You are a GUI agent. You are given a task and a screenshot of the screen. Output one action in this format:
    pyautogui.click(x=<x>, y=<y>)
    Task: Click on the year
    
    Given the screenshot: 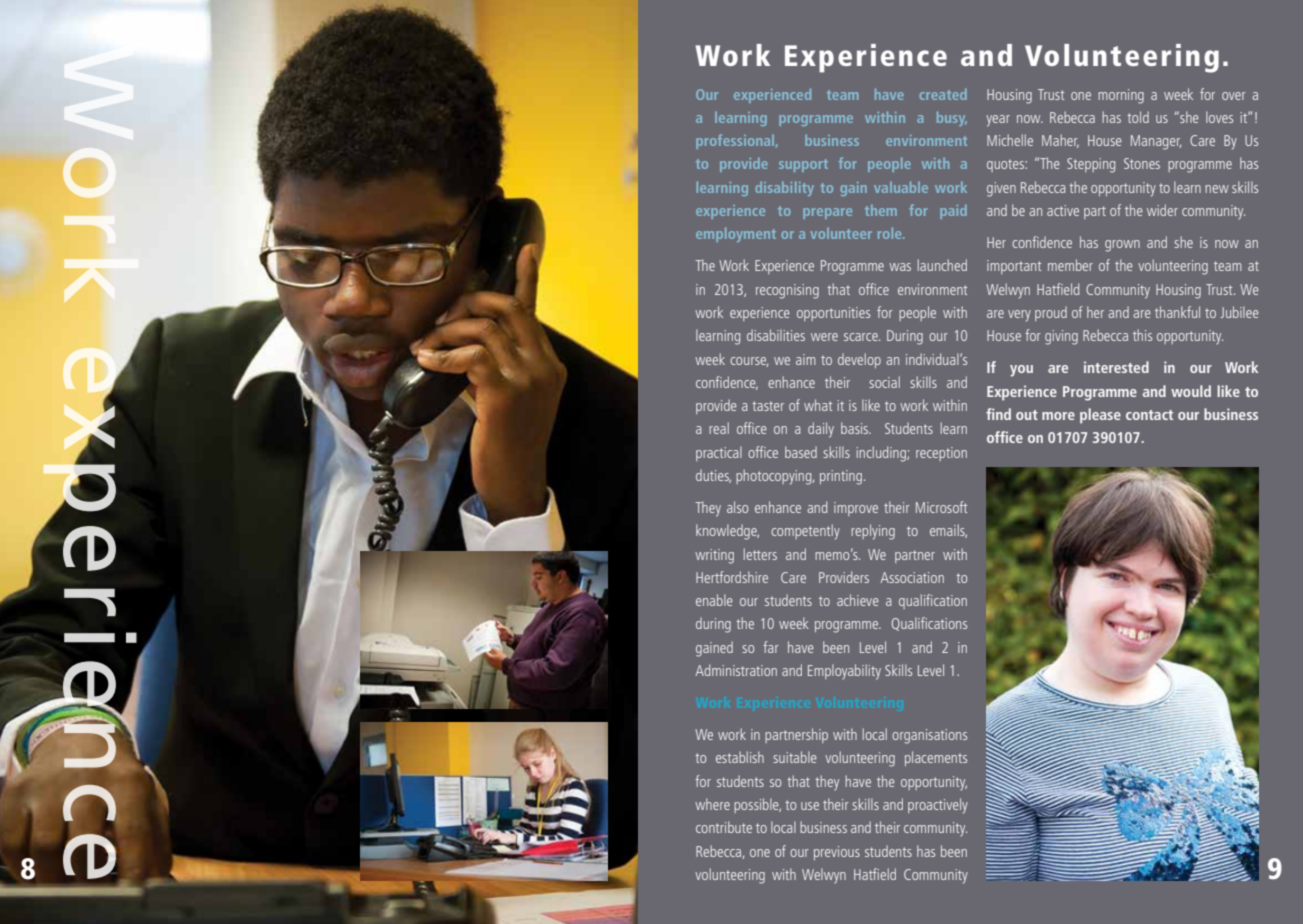 What is the action you would take?
    pyautogui.click(x=998, y=121)
